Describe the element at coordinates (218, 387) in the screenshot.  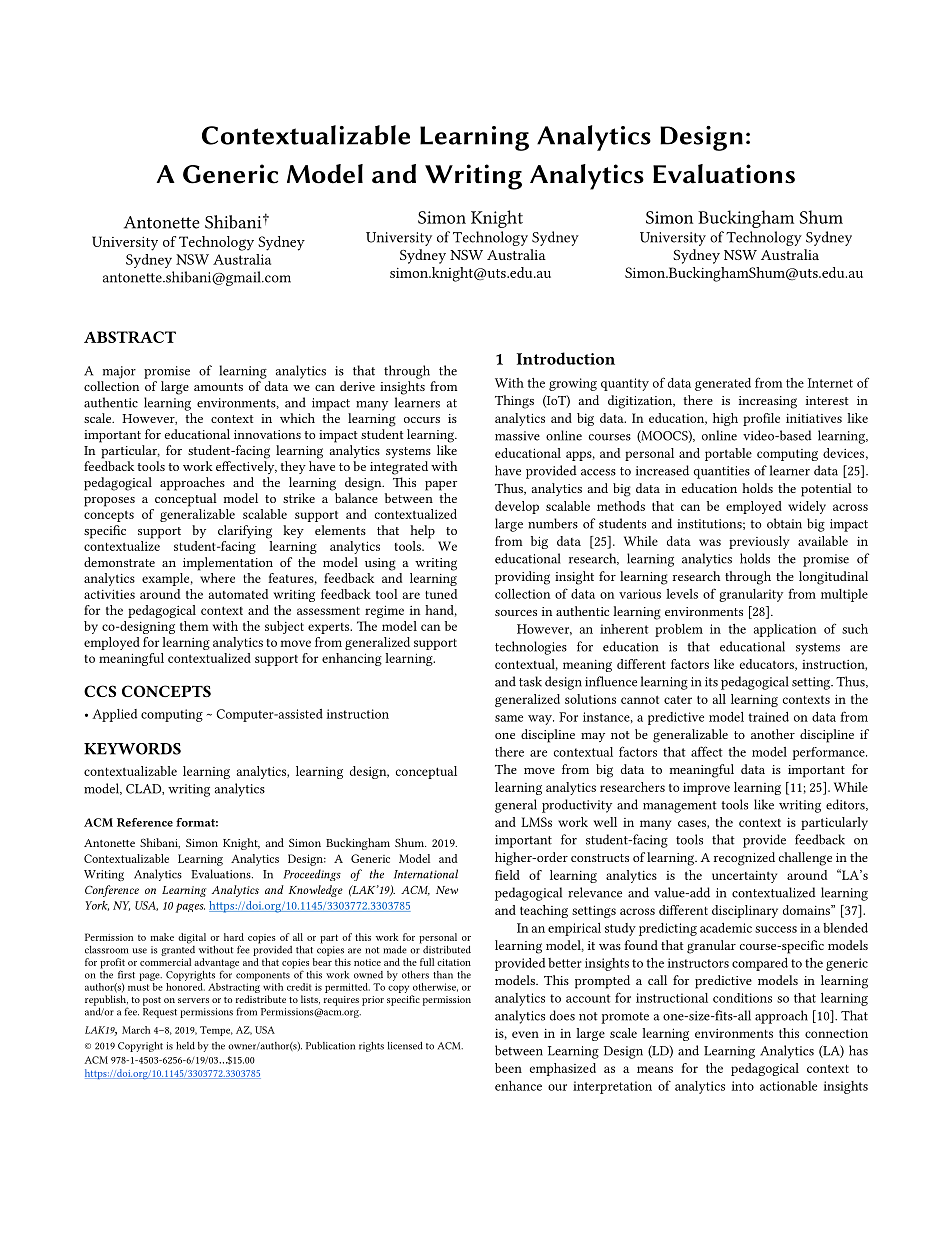
I see `amounts` at that location.
